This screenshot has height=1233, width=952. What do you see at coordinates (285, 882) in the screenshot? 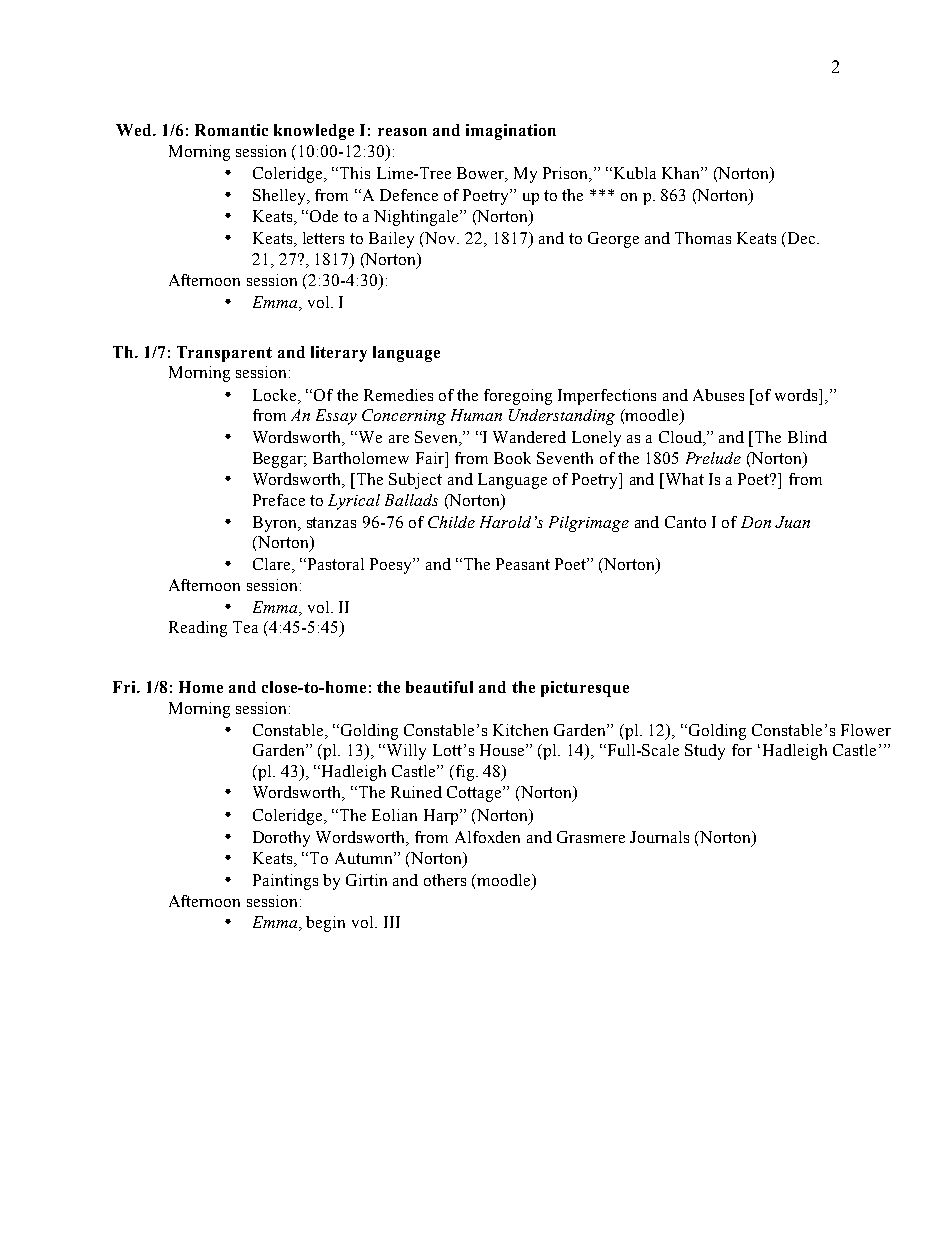
I see `Paintings` at bounding box center [285, 882].
